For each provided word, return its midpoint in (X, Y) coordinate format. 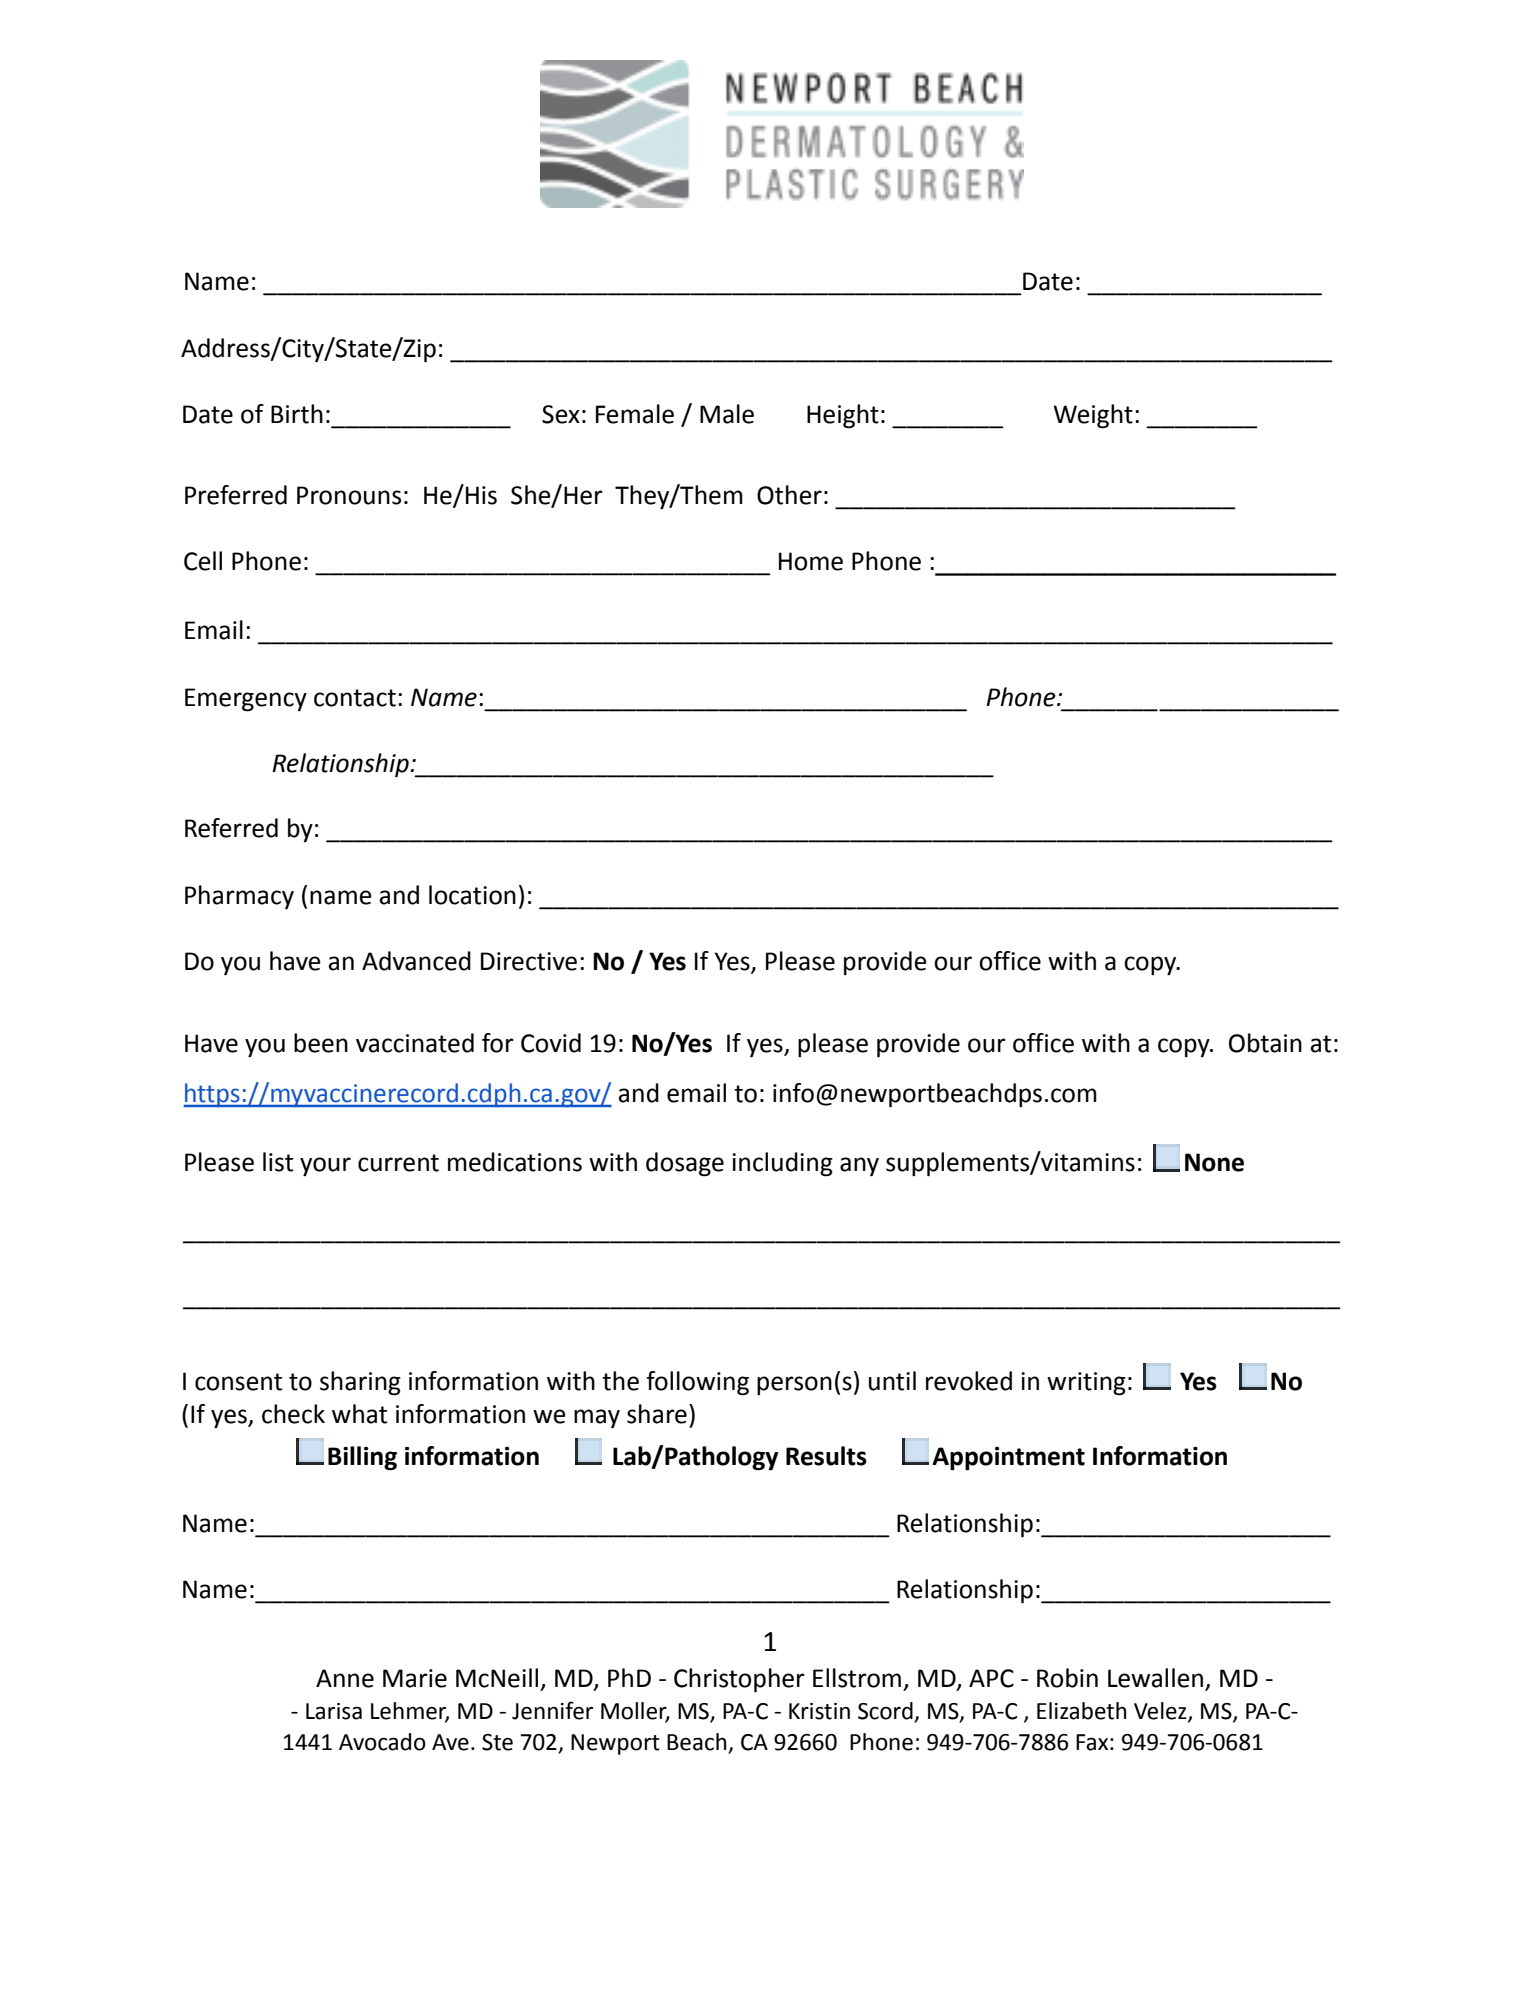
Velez (1161, 1712)
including (782, 1164)
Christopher (739, 1680)
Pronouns (349, 495)
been (321, 1043)
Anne (345, 1678)
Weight (1093, 416)
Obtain (1265, 1043)
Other (789, 495)
